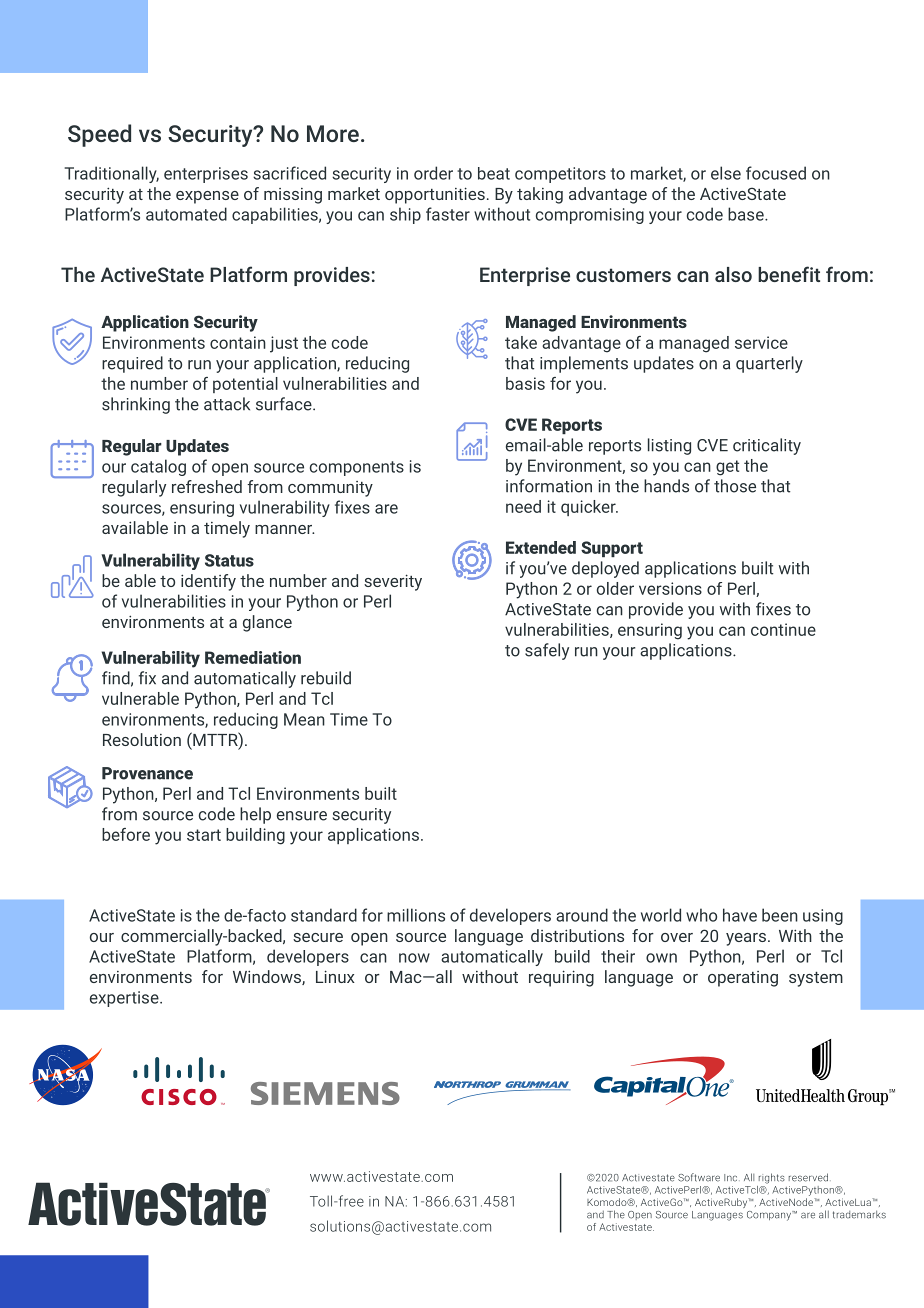  I want to click on criticality, so click(767, 446).
